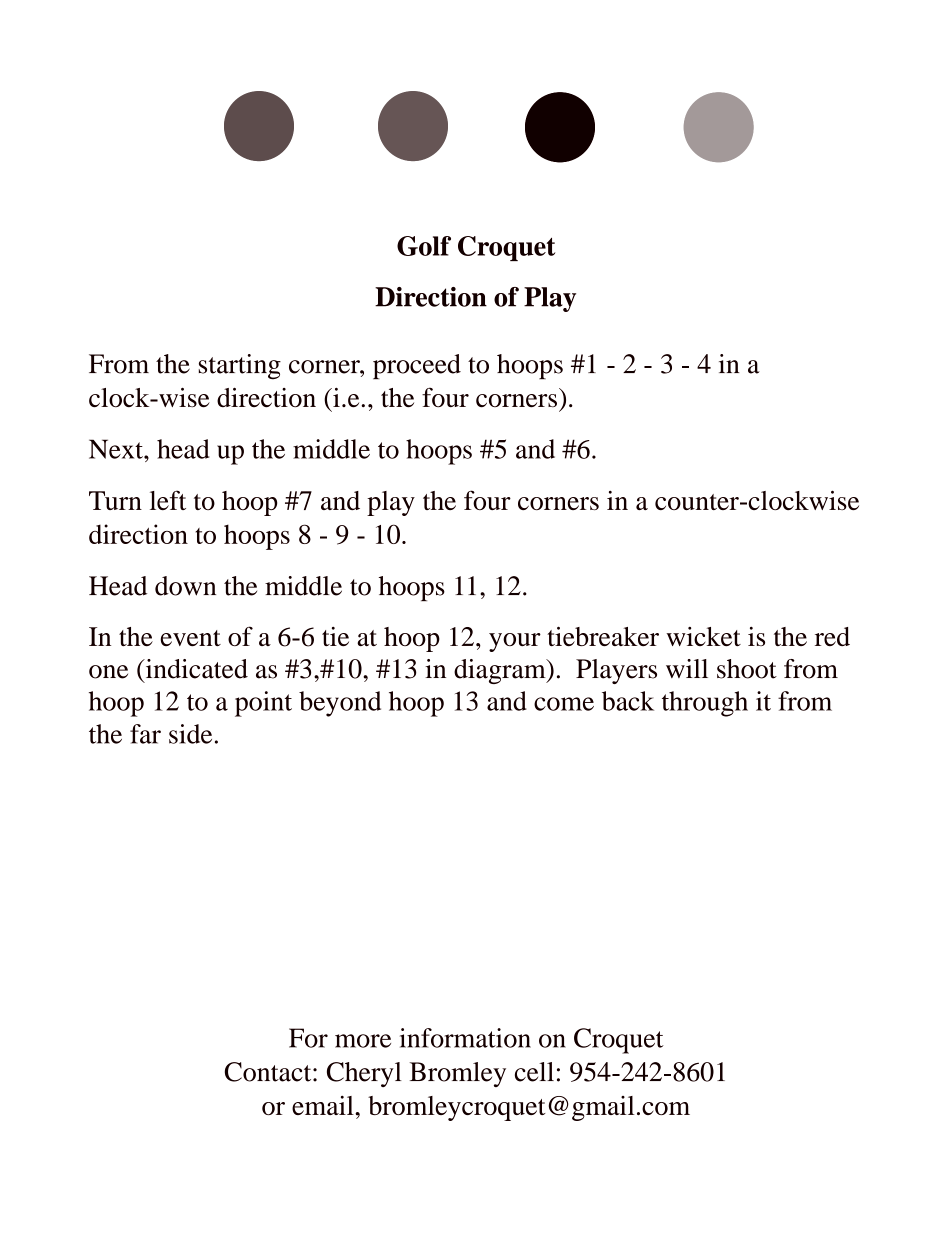 This image has width=952, height=1233. Describe the element at coordinates (465, 1038) in the image. I see `information` at that location.
